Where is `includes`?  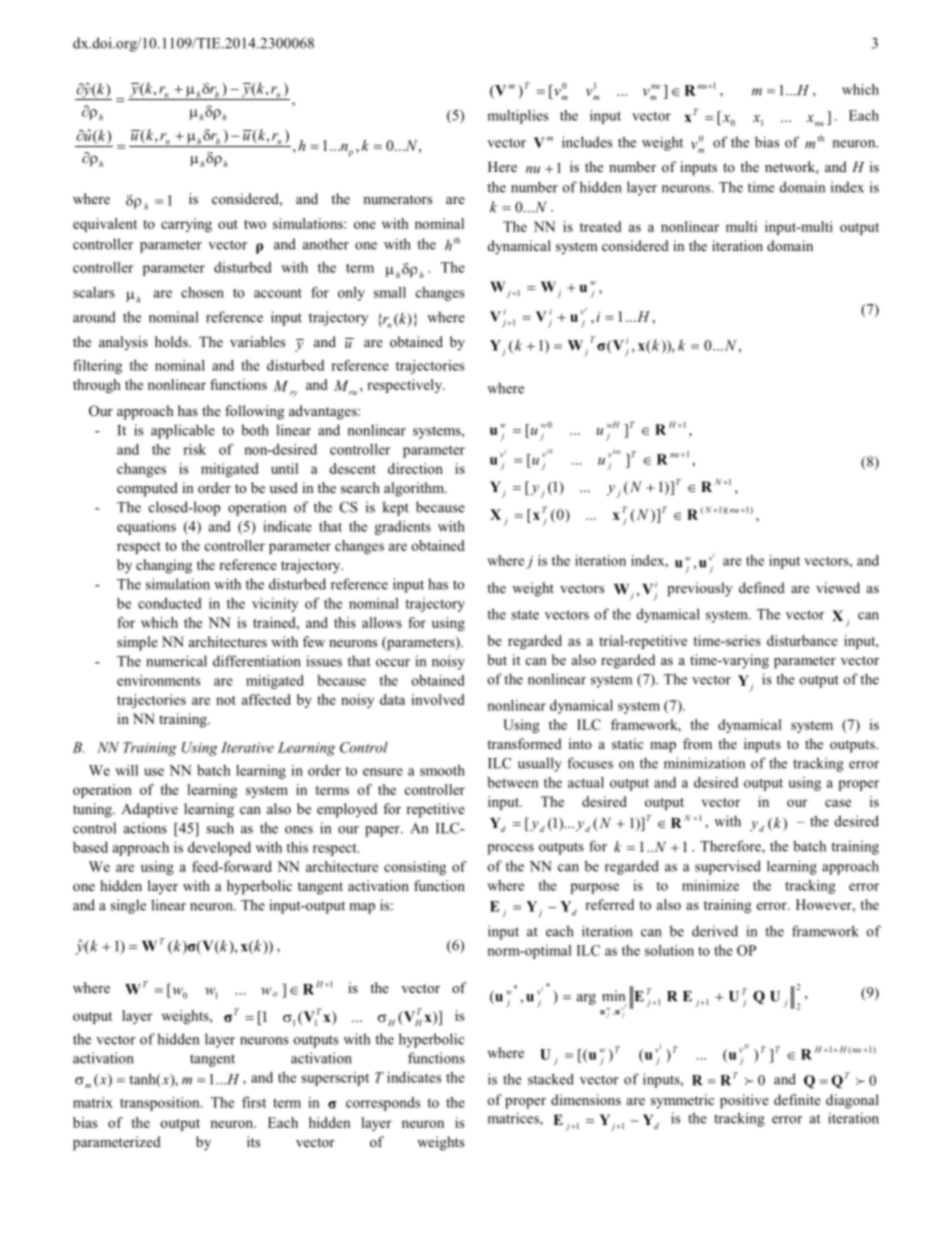 includes is located at coordinates (587, 142).
